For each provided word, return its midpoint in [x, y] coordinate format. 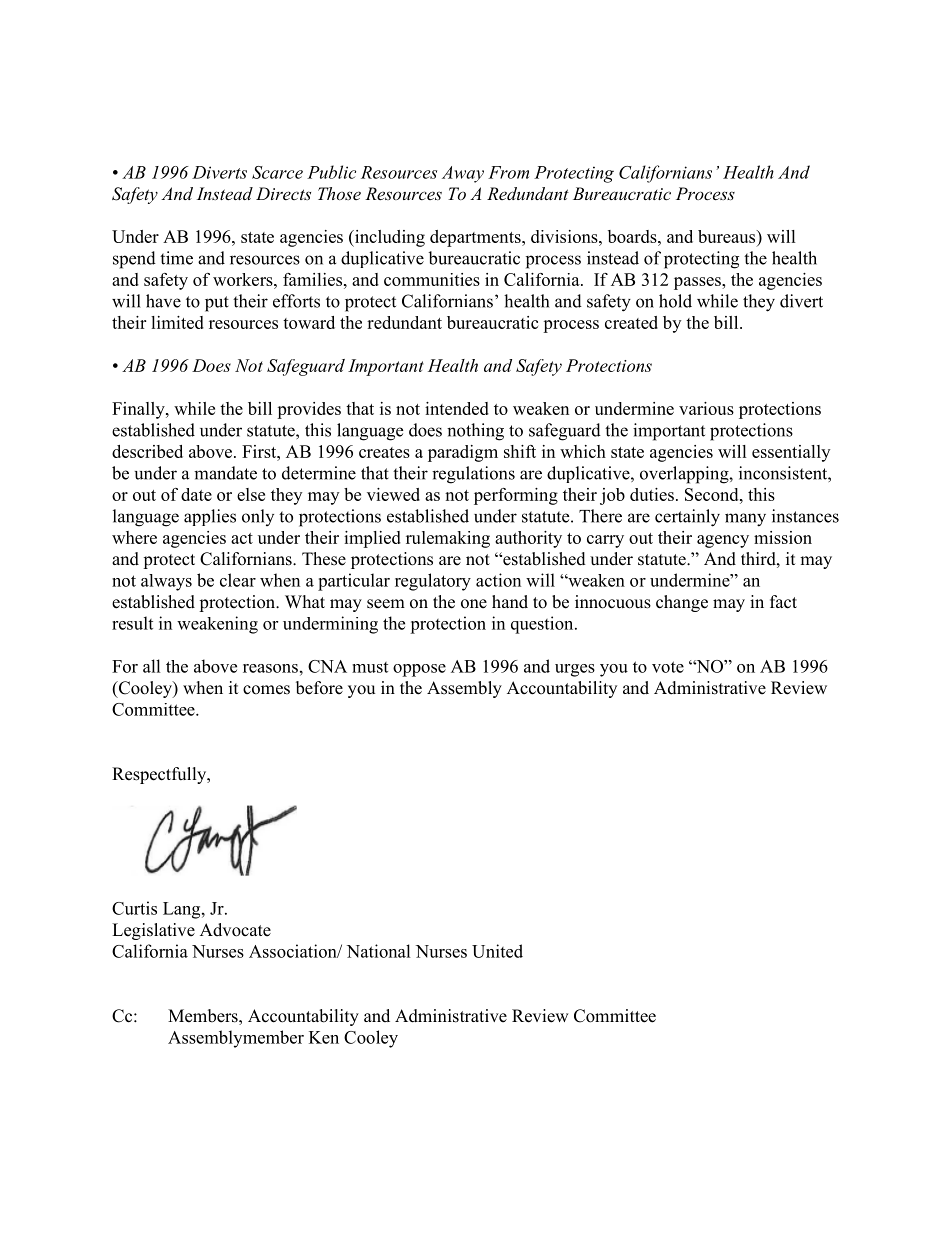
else [251, 494]
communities [432, 279]
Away [463, 174]
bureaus [728, 238]
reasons [270, 668]
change [682, 603]
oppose [419, 670]
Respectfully [160, 775]
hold [675, 301]
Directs [283, 193]
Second [713, 494]
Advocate [235, 930]
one [474, 604]
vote [668, 667]
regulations [473, 475]
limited [177, 322]
